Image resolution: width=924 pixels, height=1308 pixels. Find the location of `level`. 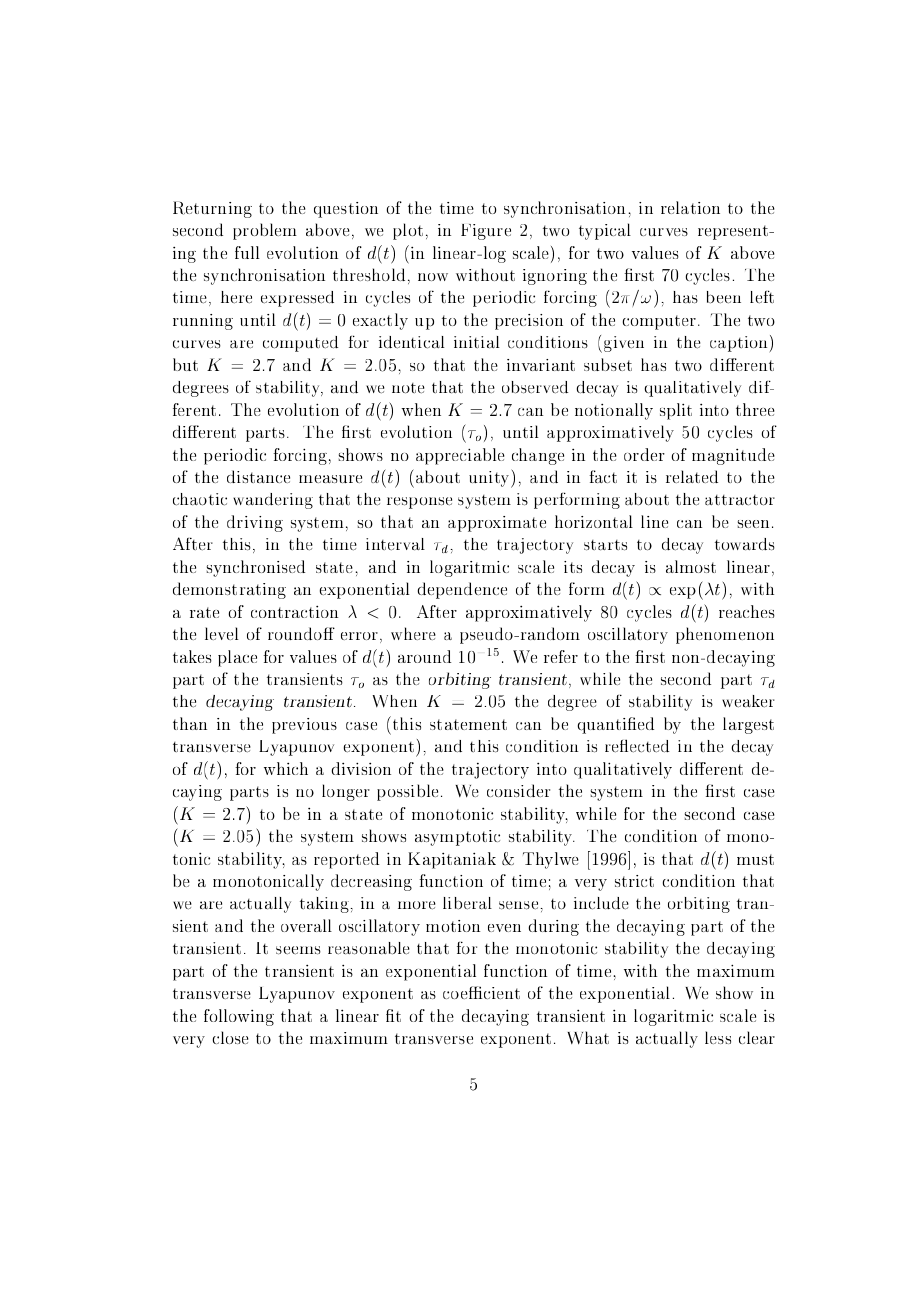

level is located at coordinates (222, 633).
